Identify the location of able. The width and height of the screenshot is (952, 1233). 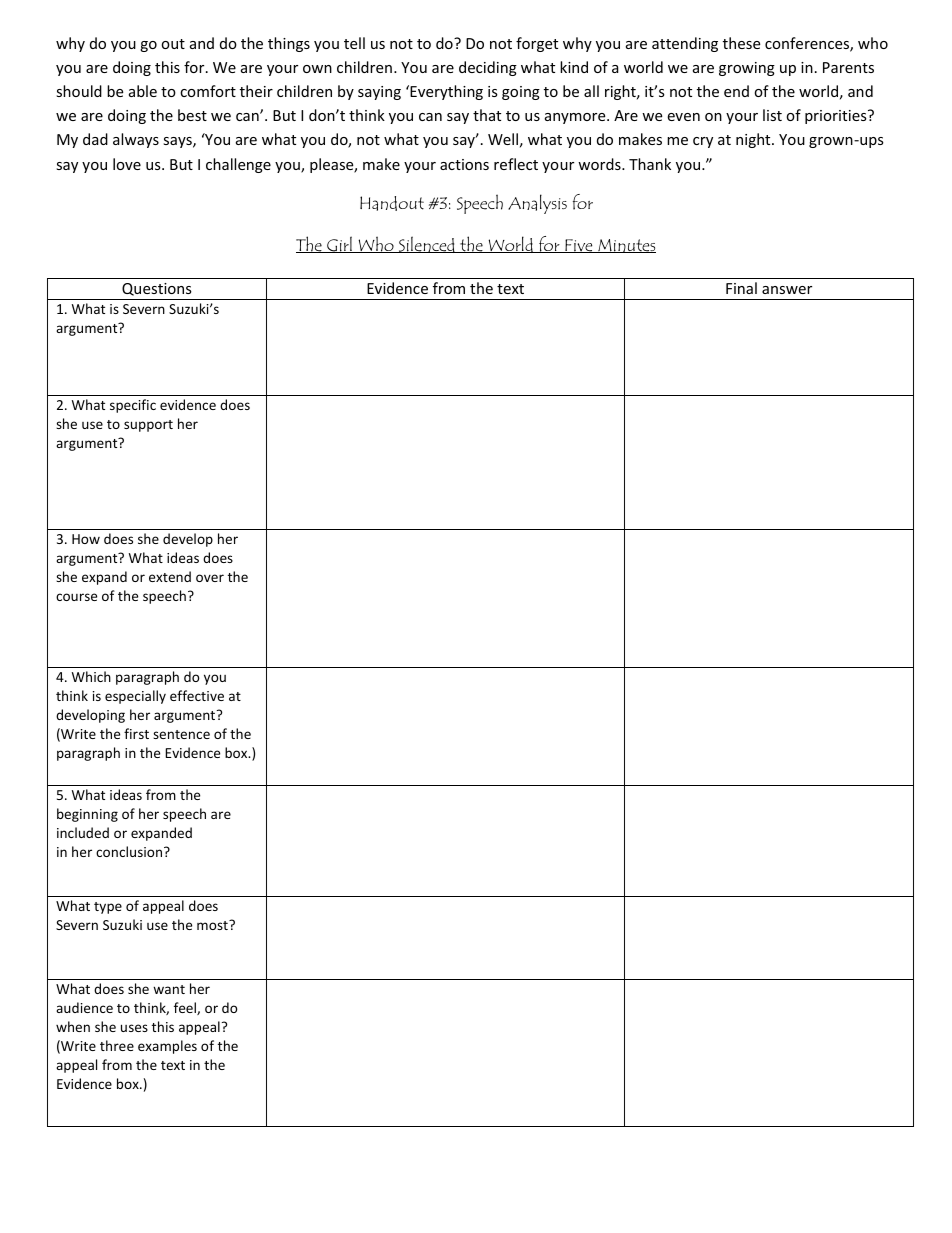
(143, 91).
